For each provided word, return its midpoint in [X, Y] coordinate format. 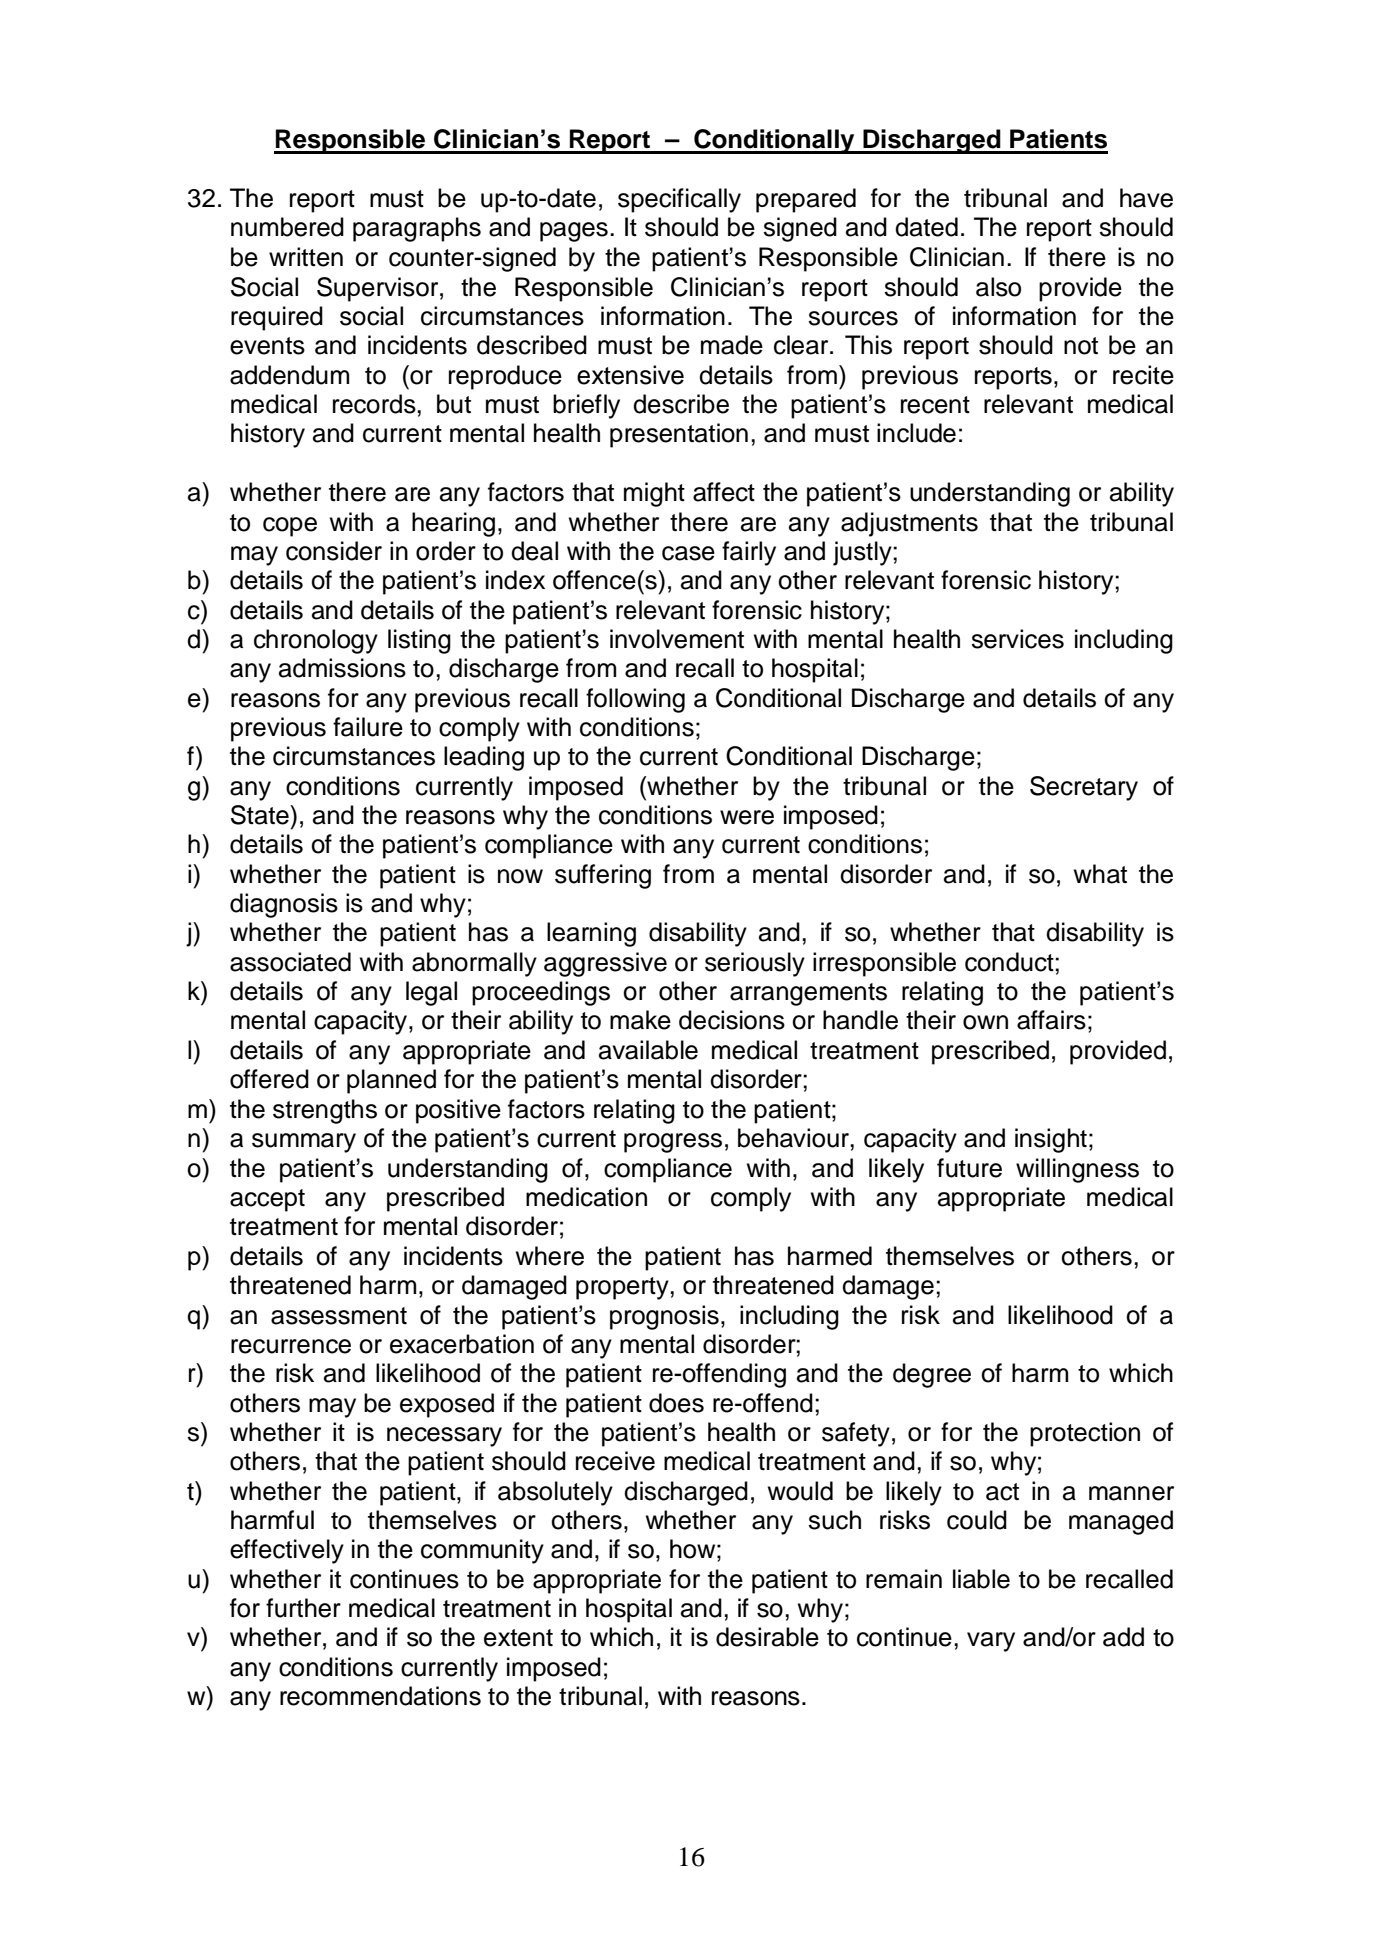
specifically [679, 200]
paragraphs [417, 229]
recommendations [380, 1696]
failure [368, 727]
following [635, 700]
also [998, 287]
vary [991, 1642]
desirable [767, 1637]
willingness [1077, 1170]
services [1017, 639]
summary [304, 1143]
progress [673, 1143]
